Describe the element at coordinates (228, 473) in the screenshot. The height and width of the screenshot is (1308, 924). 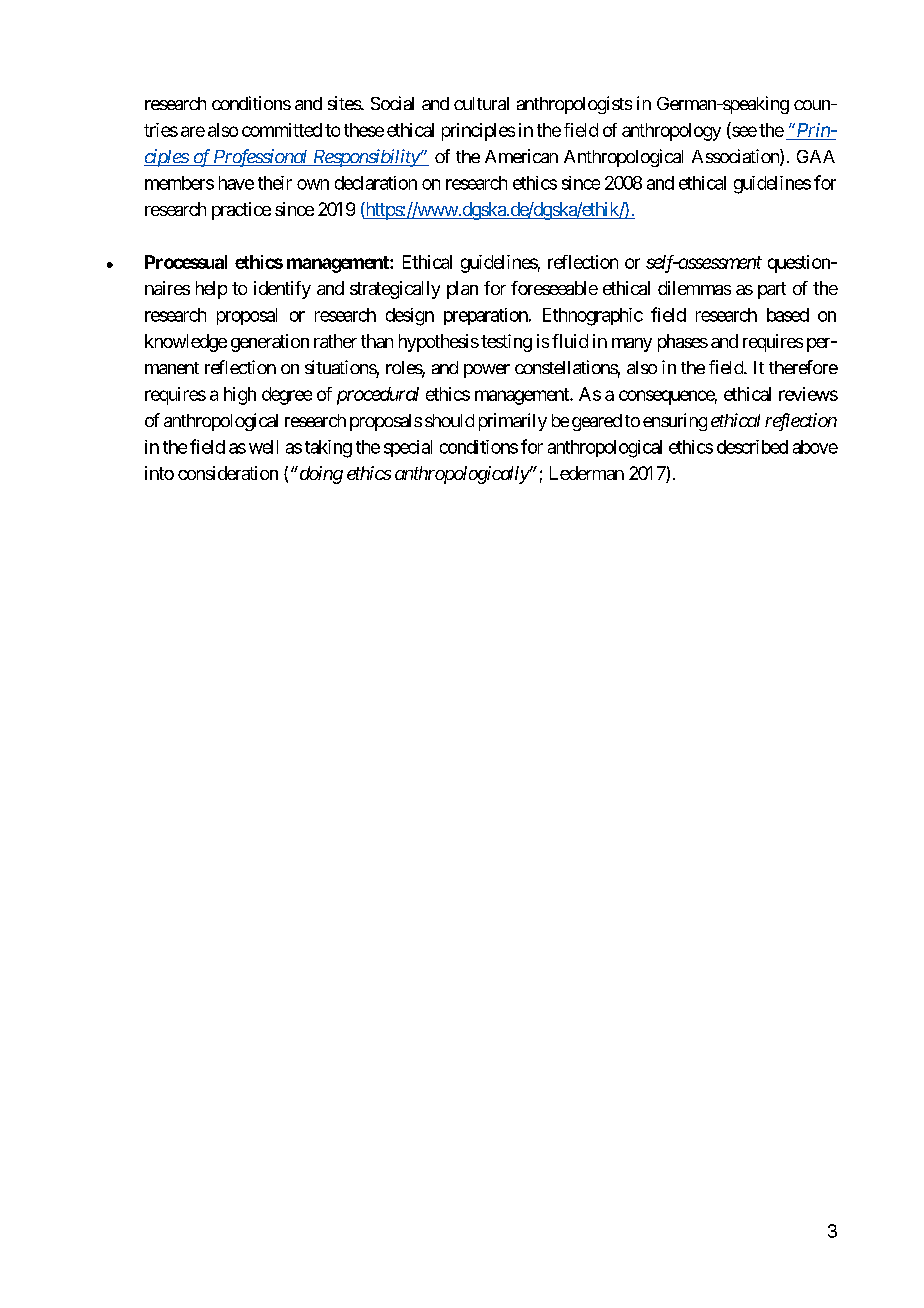
I see `consideration` at that location.
